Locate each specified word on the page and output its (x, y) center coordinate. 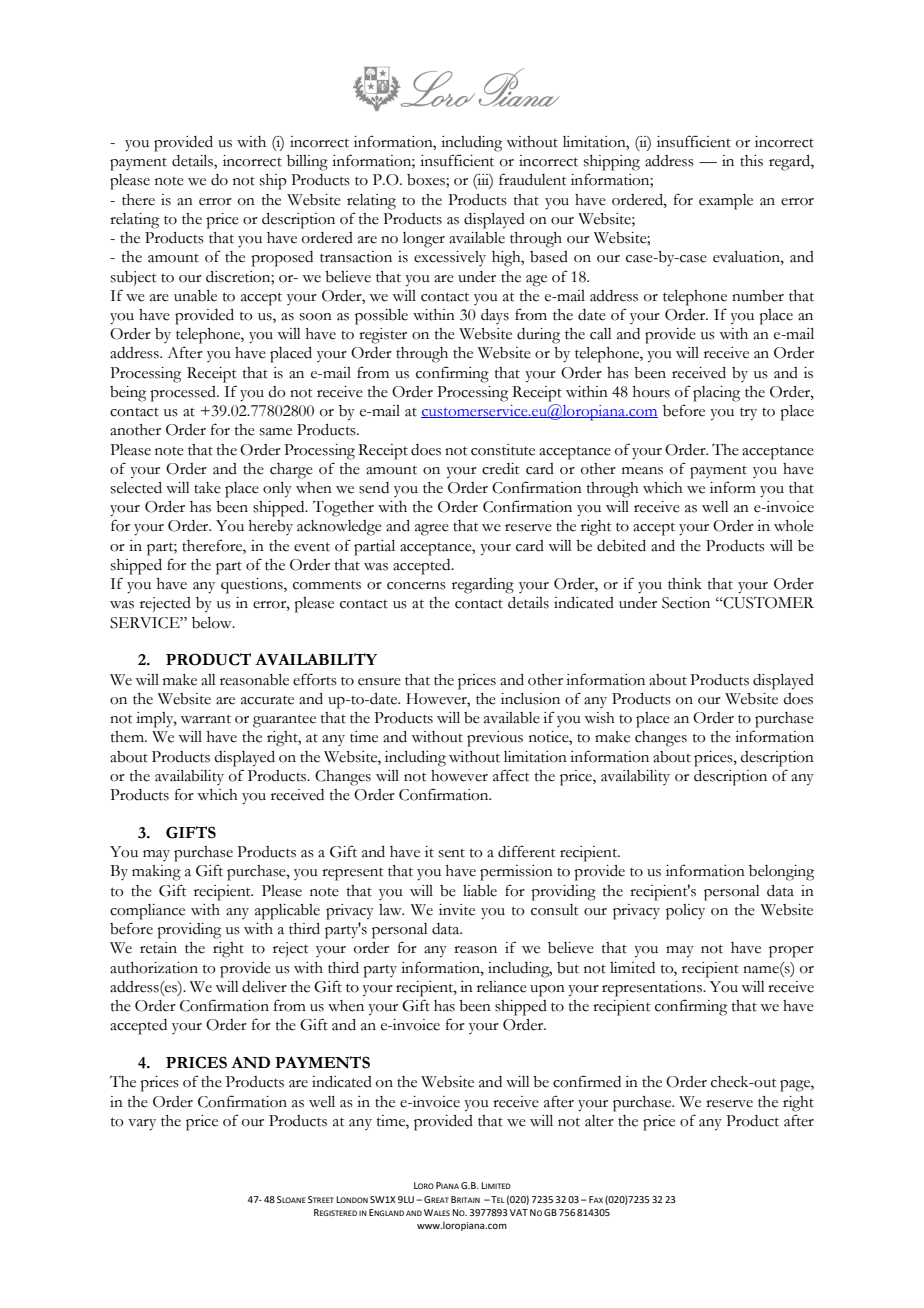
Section (686, 603)
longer (424, 240)
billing (307, 163)
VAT (519, 1212)
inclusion (530, 699)
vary (142, 1125)
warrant (205, 719)
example (726, 202)
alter (599, 1121)
